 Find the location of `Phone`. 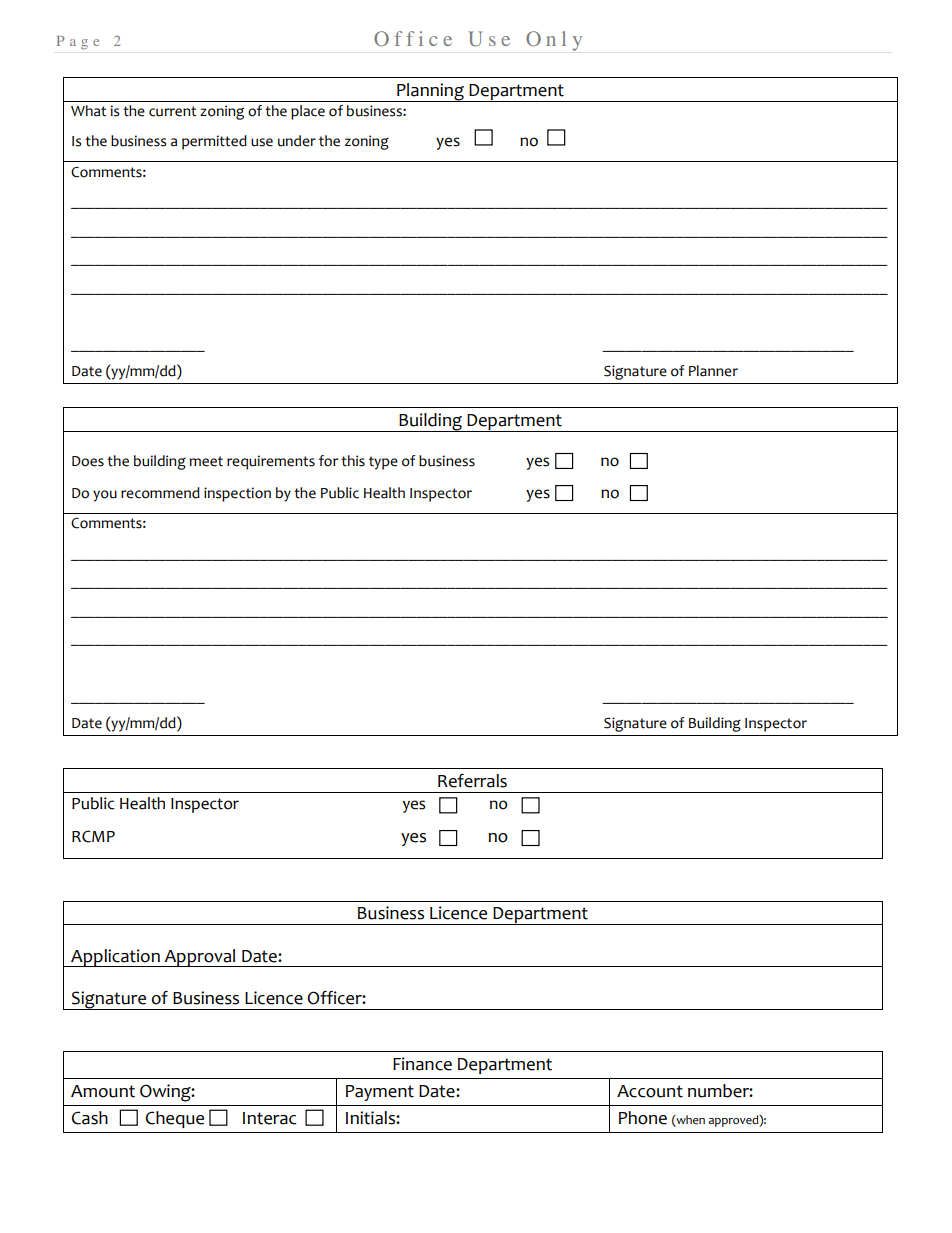

Phone is located at coordinates (643, 1118).
